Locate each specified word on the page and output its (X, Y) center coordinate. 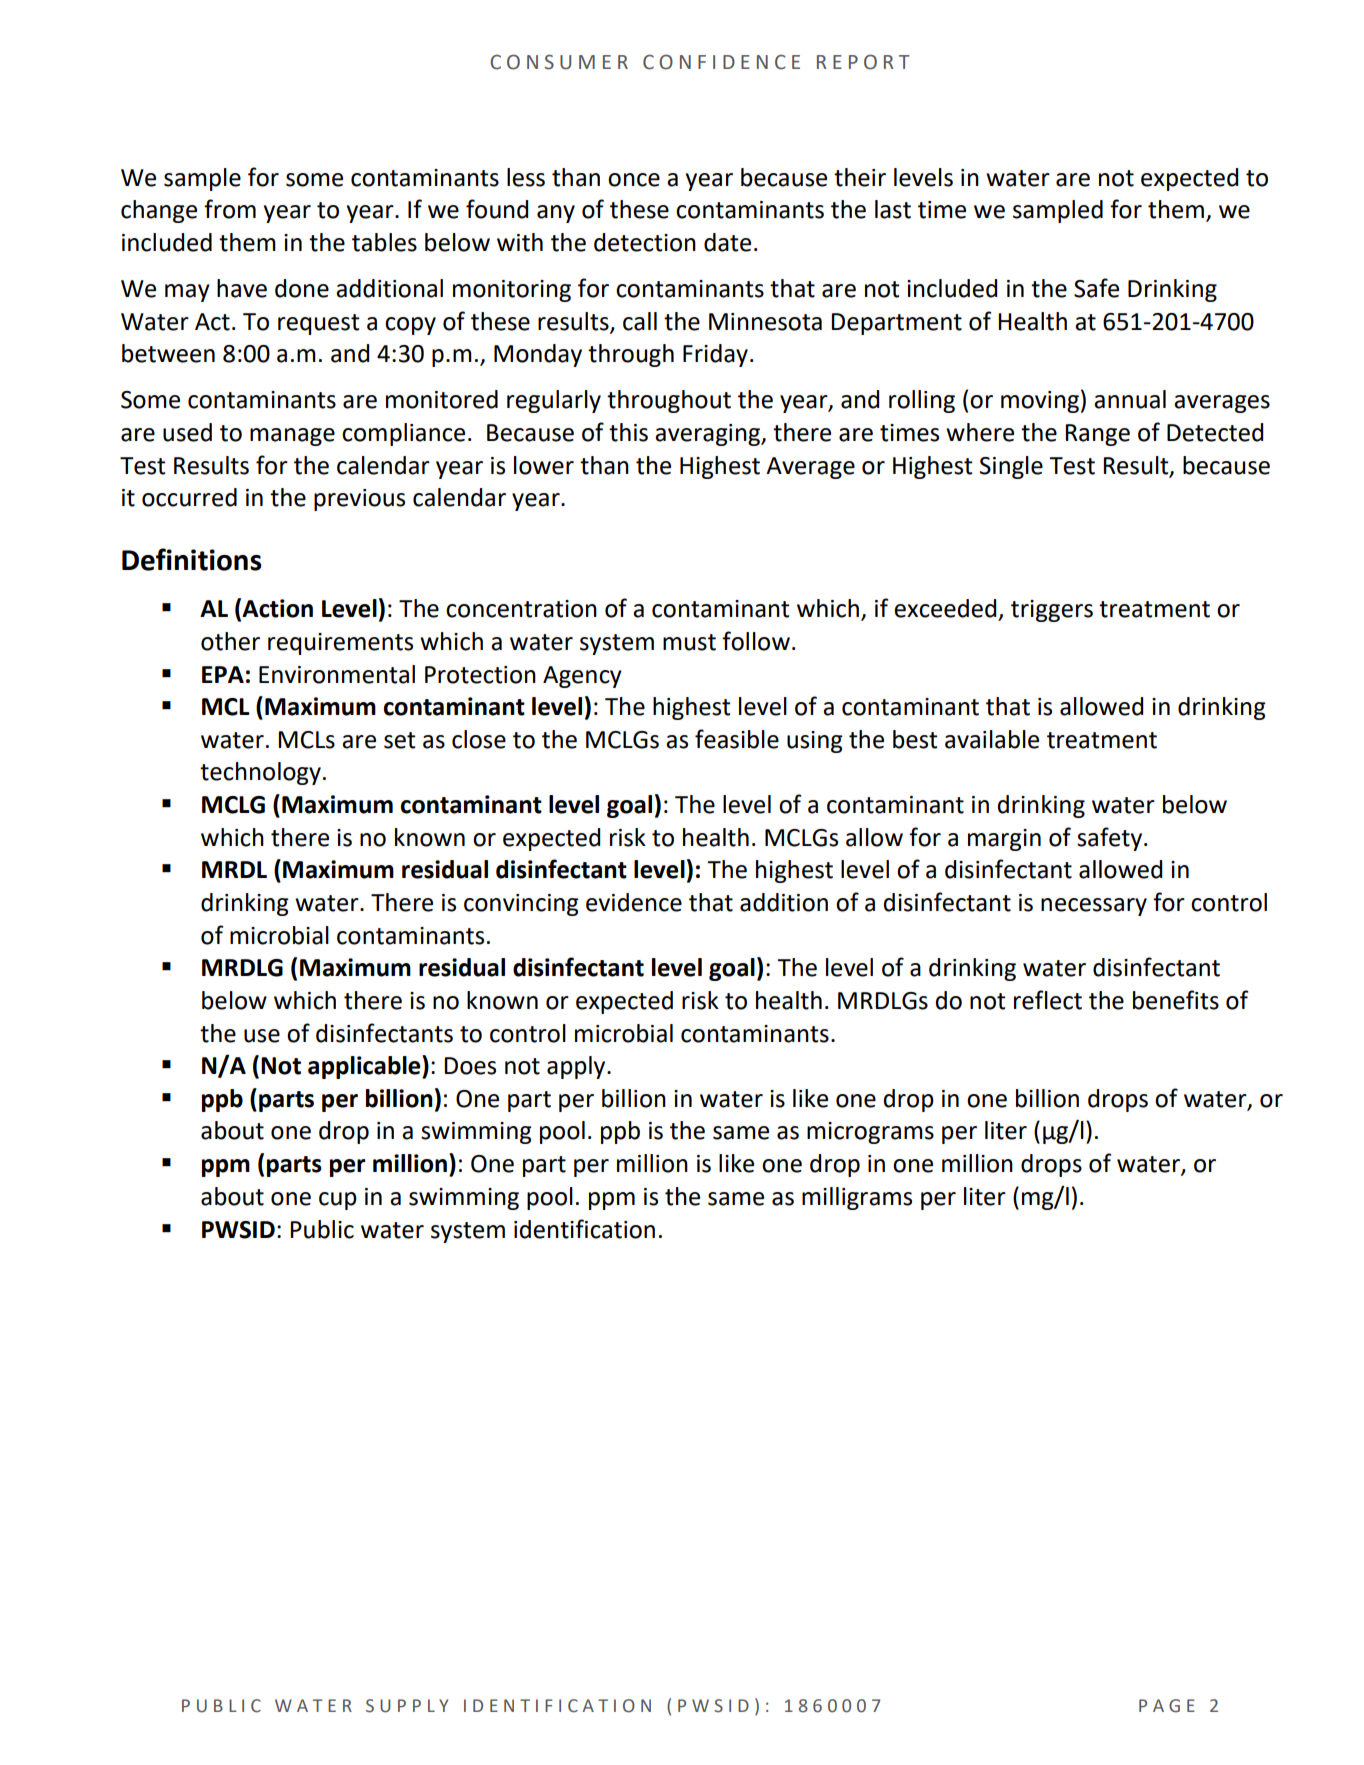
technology (260, 773)
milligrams (857, 1198)
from (230, 209)
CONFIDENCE (721, 62)
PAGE (1167, 1706)
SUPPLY (407, 1706)
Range (1097, 435)
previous (359, 500)
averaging (708, 435)
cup (338, 1201)
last (893, 209)
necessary (1094, 907)
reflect (1048, 1000)
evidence (634, 902)
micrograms (870, 1133)
